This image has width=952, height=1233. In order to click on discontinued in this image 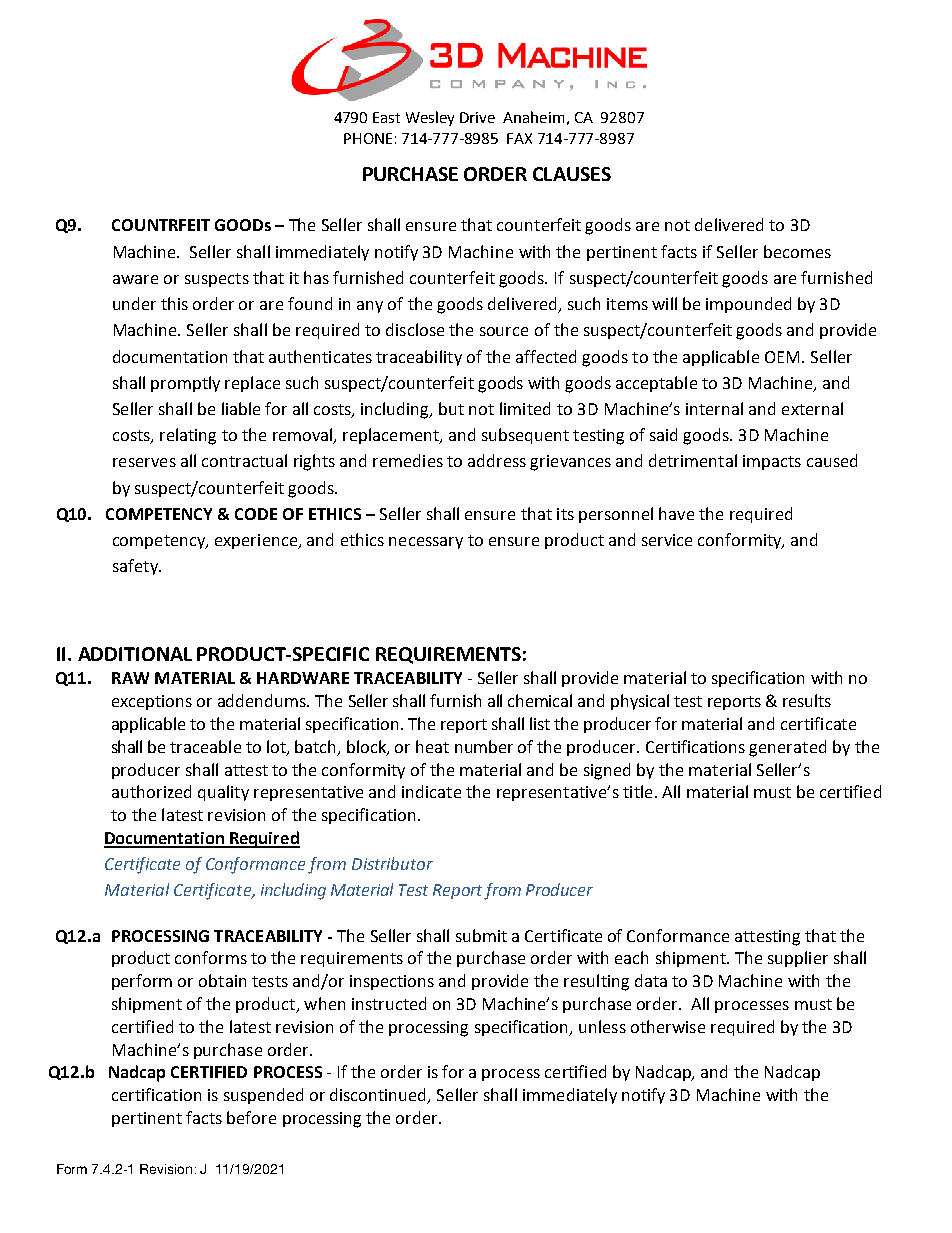, I will do `click(379, 1096)`.
